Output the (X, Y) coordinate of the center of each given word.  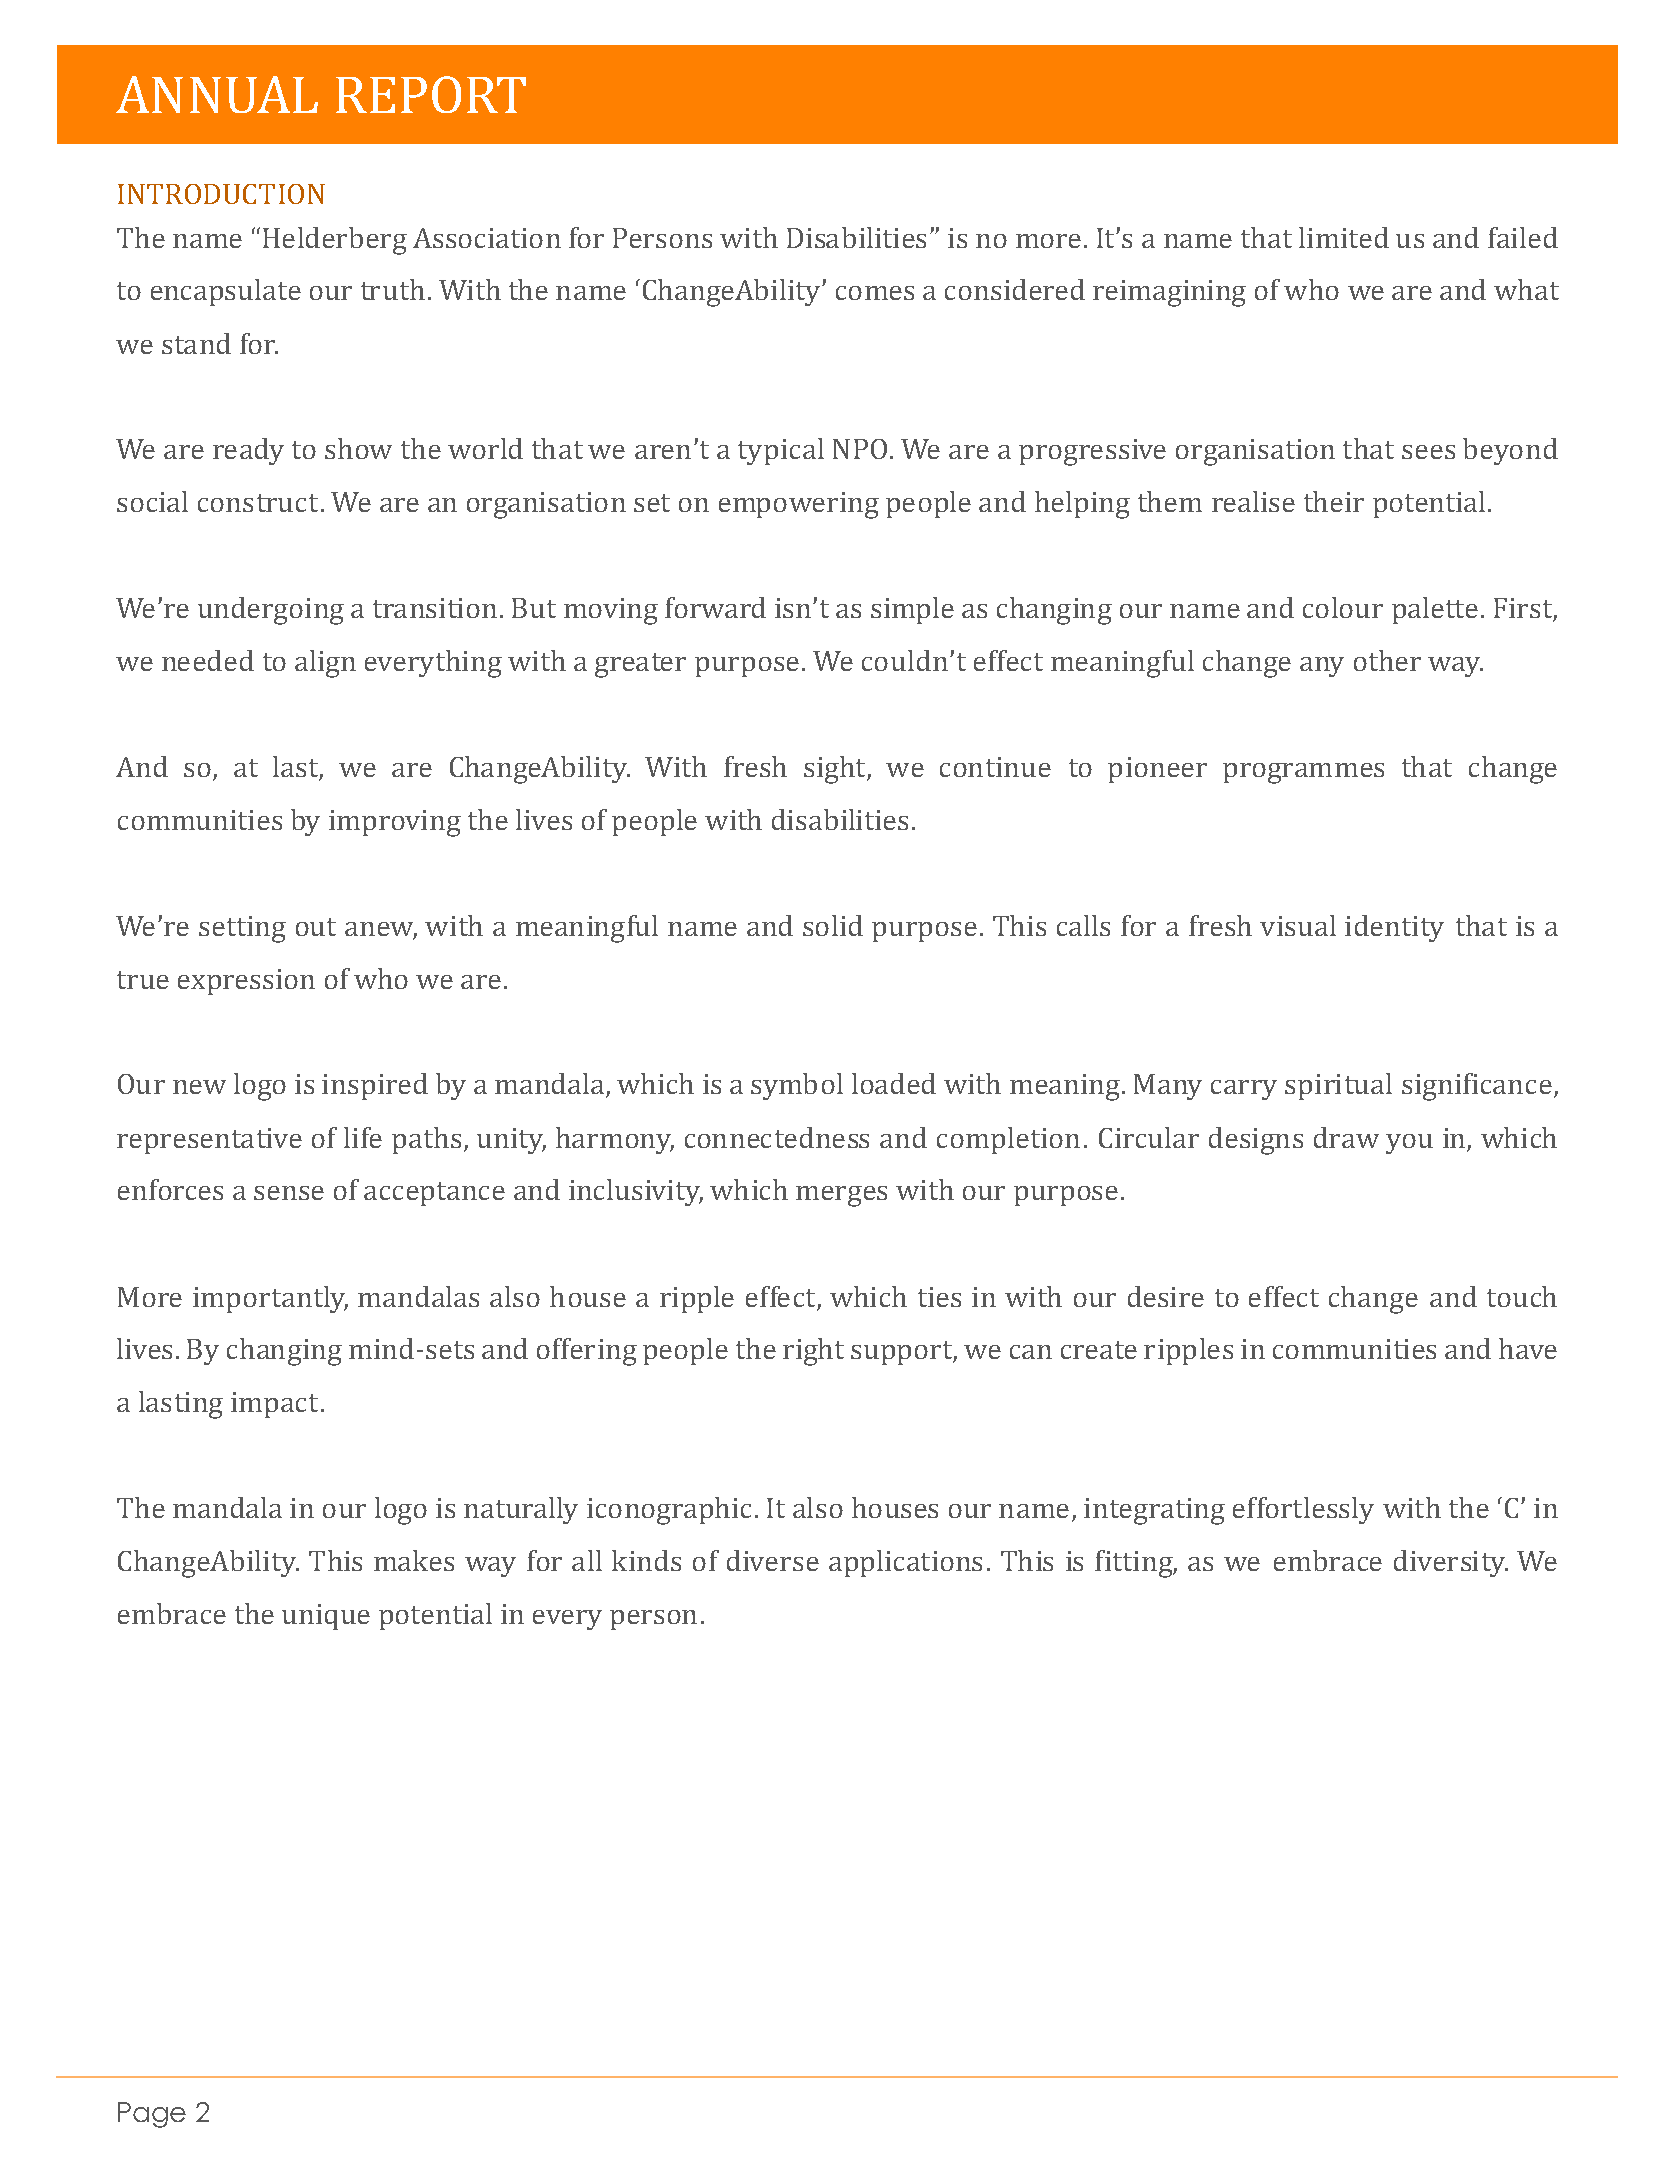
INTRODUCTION (221, 194)
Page (152, 2115)
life (363, 1137)
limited (1344, 237)
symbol (797, 1086)
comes (875, 293)
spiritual (1338, 1086)
